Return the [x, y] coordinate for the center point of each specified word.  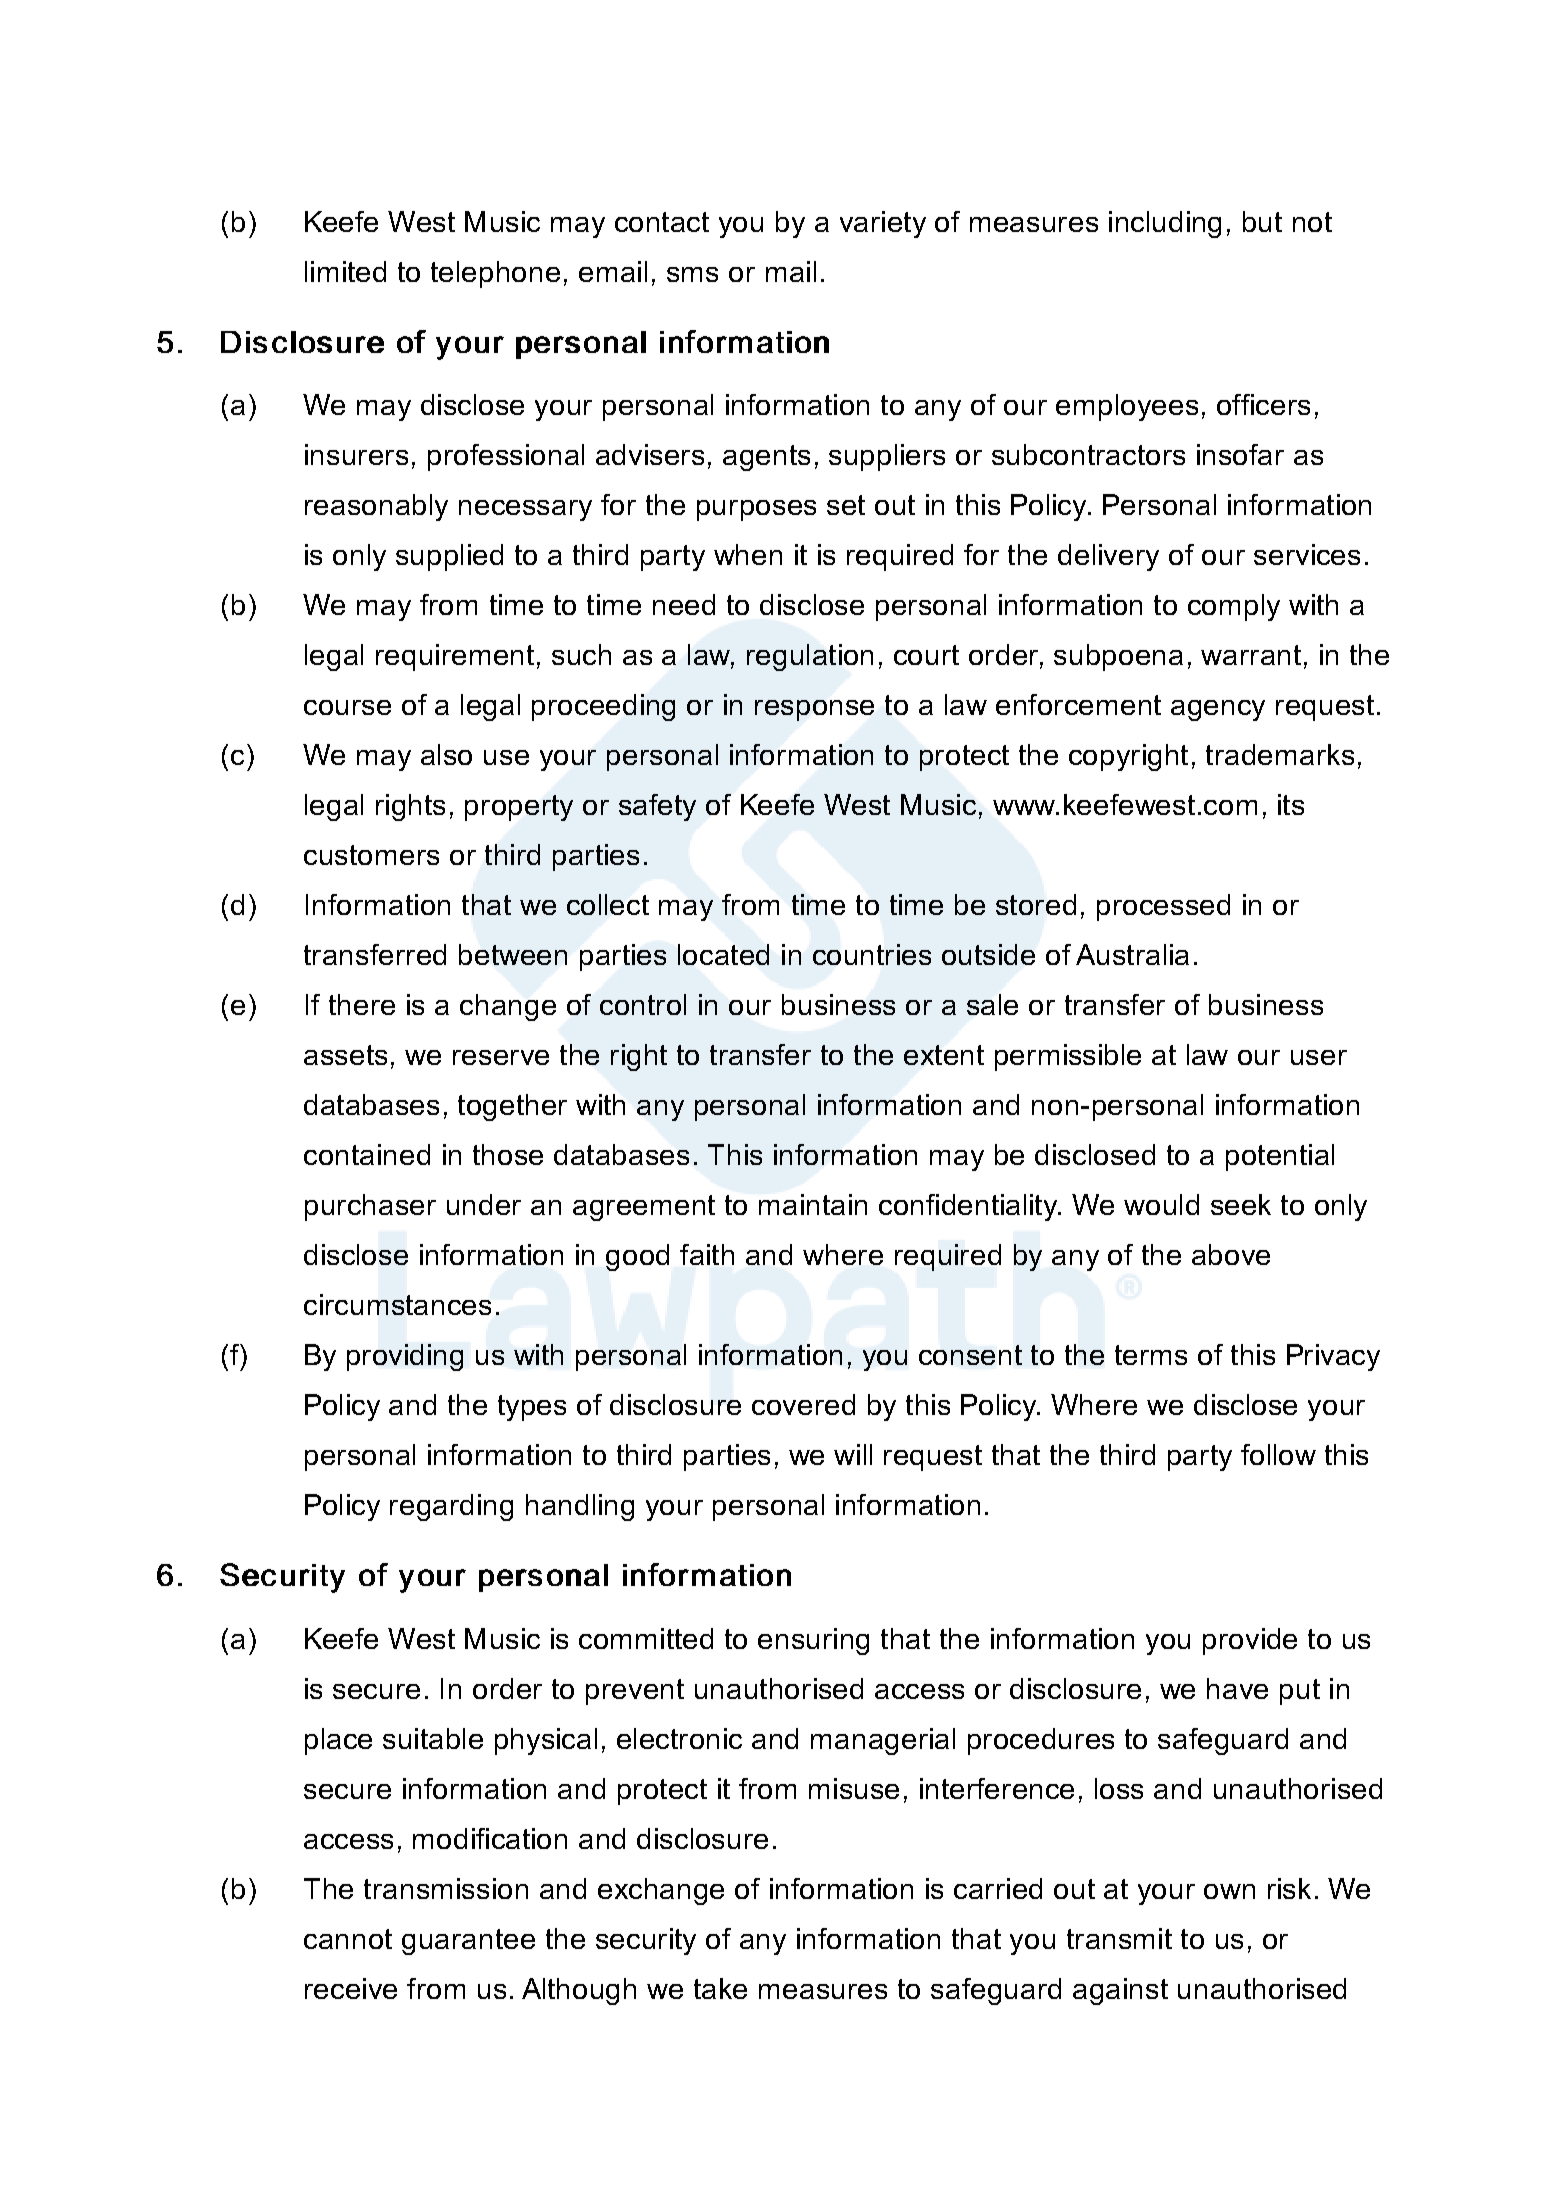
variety [883, 224]
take [720, 1988]
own [1229, 1891]
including [1165, 224]
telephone [495, 274]
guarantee [468, 1942]
